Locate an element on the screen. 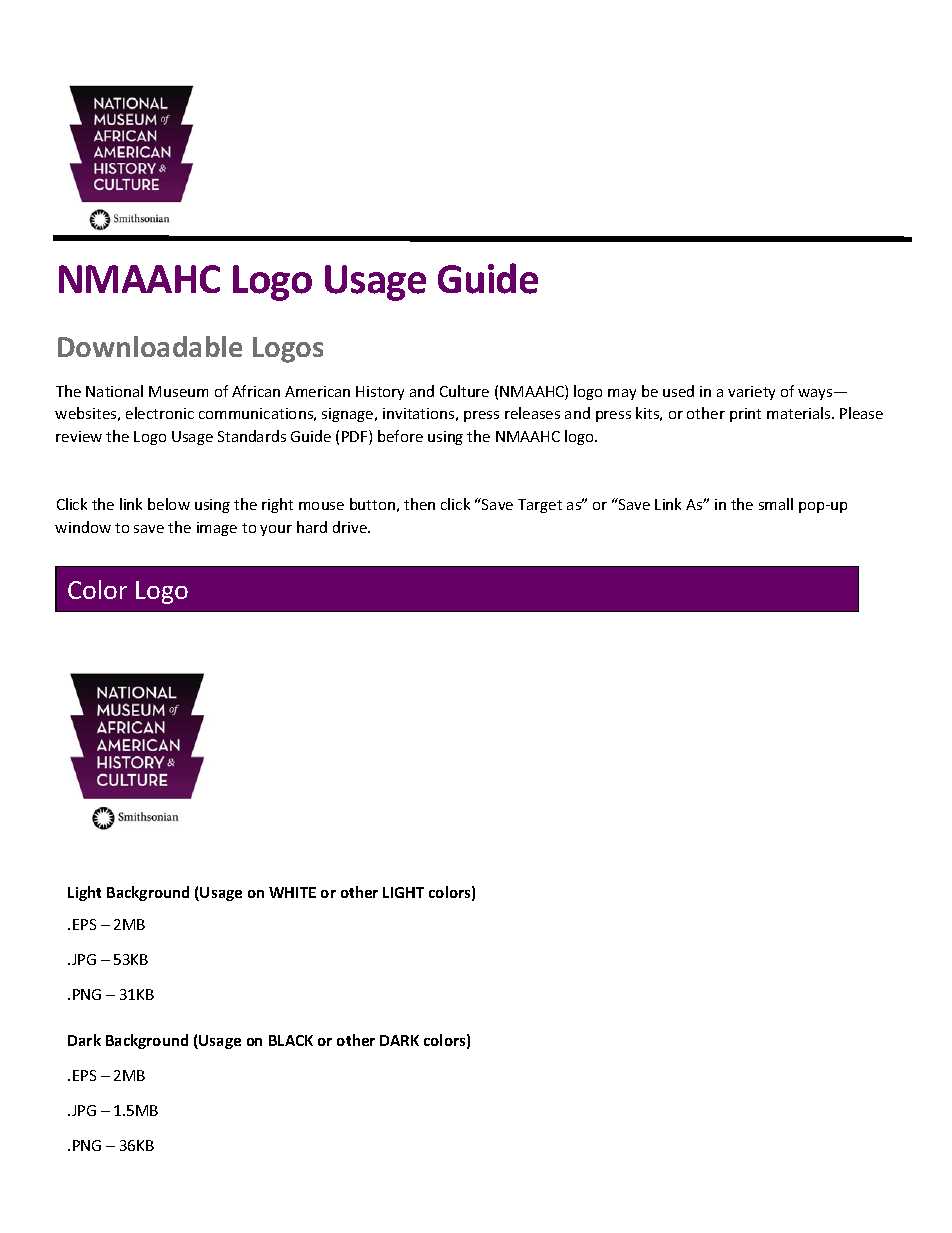 Image resolution: width=952 pixels, height=1233 pixels. small is located at coordinates (776, 504).
